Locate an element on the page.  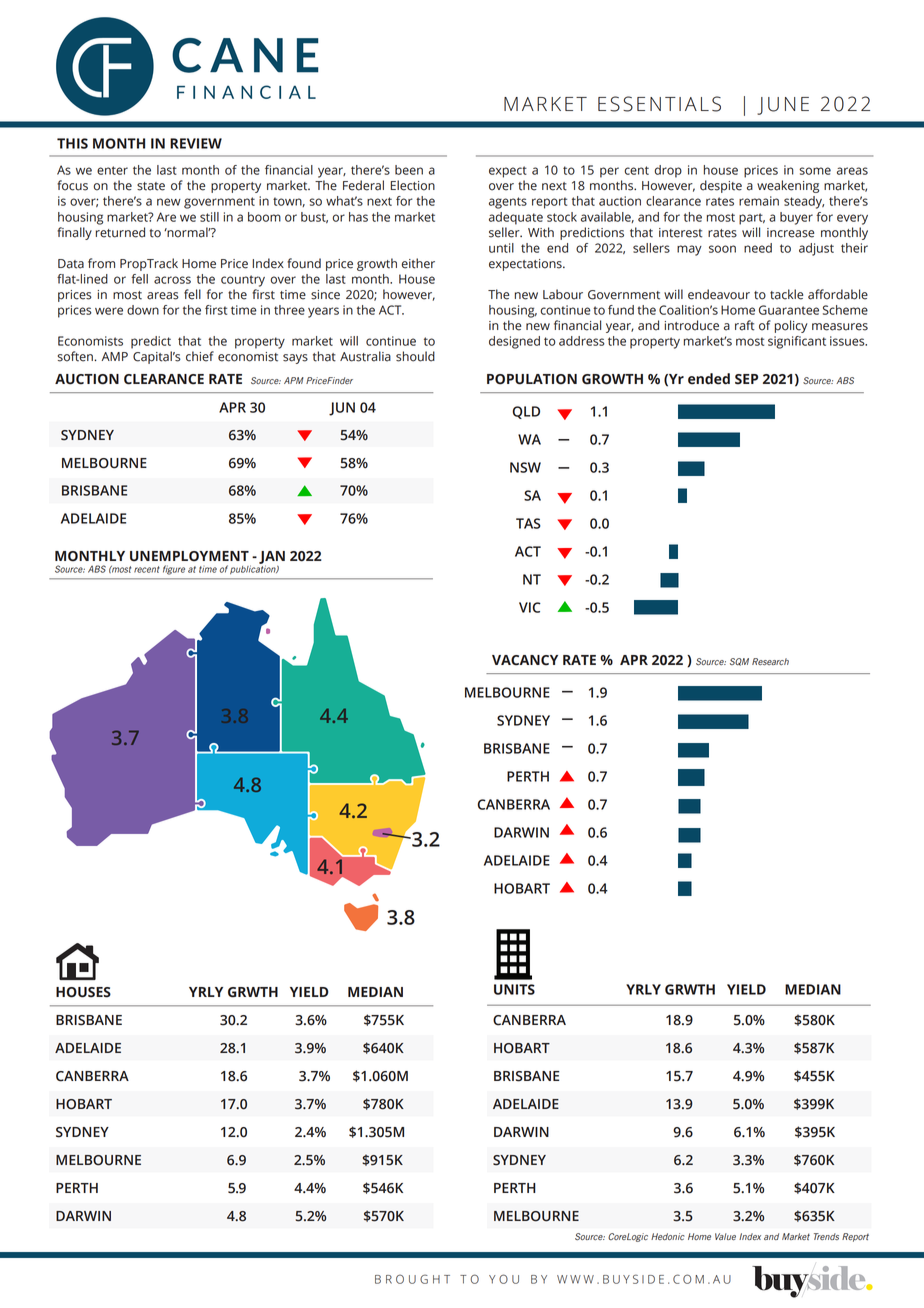
Value is located at coordinates (725, 1236).
